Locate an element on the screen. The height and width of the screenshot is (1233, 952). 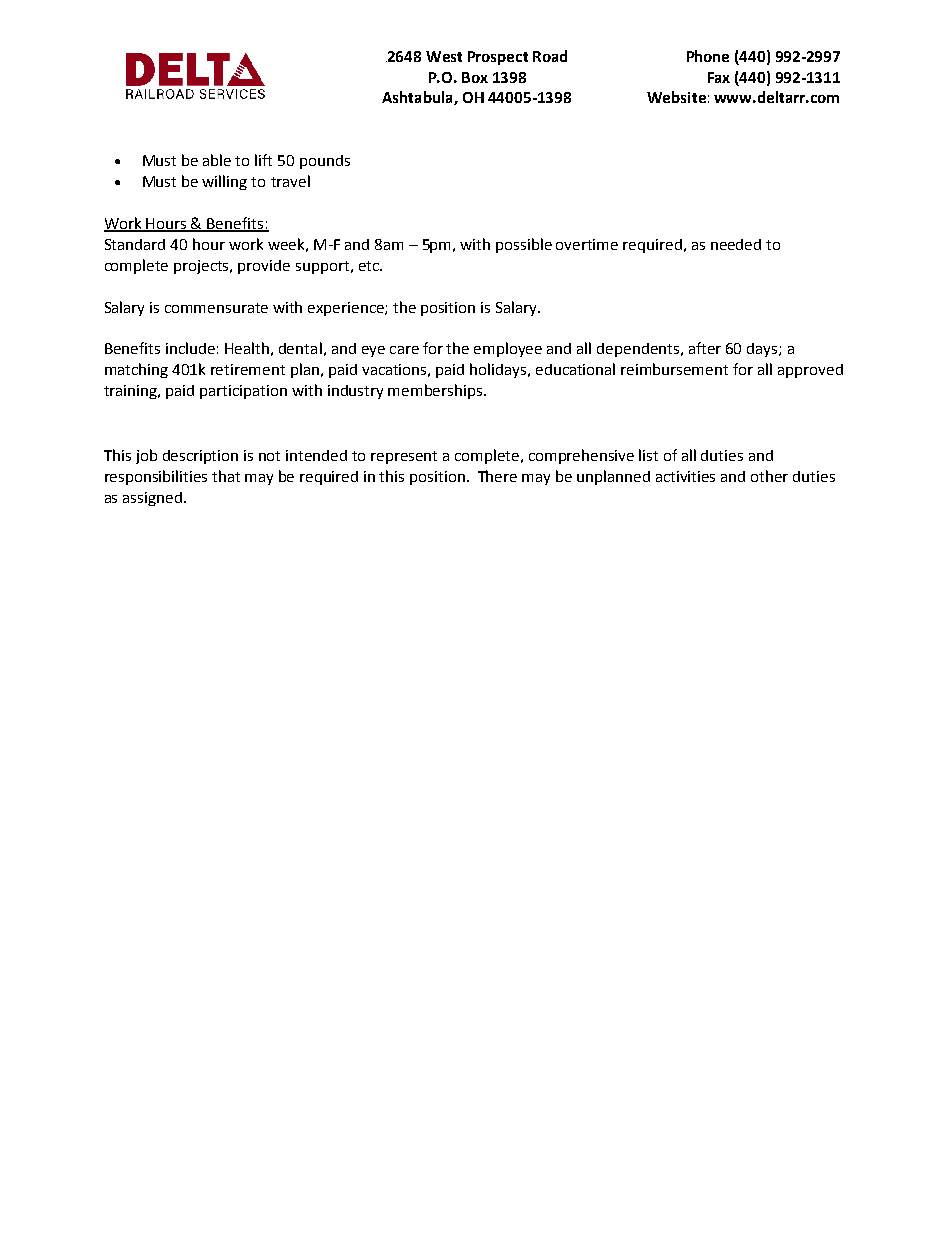
other is located at coordinates (769, 476).
